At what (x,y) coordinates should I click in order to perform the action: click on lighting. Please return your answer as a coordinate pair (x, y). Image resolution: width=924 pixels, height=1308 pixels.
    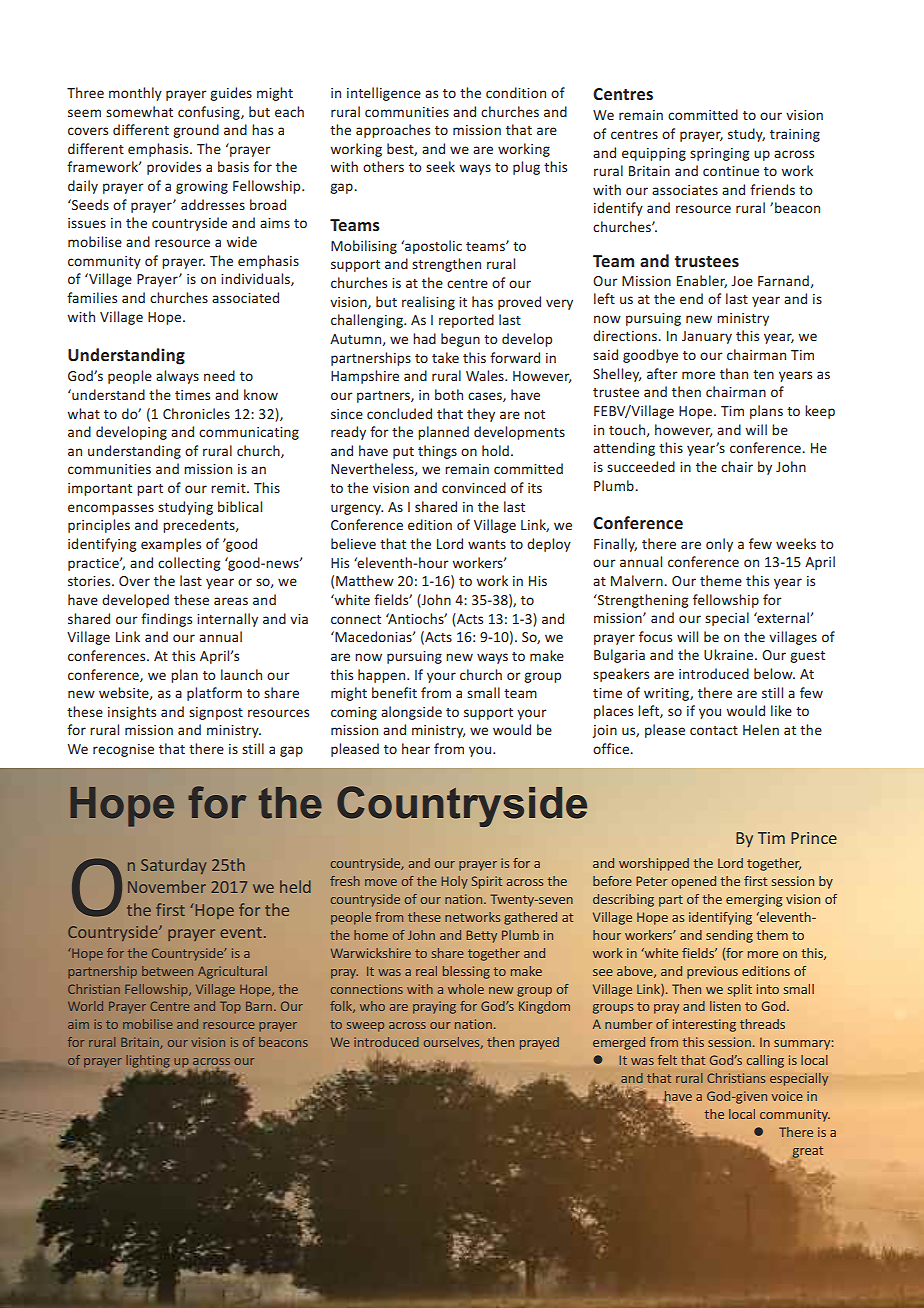
    Looking at the image, I should click on (148, 1061).
